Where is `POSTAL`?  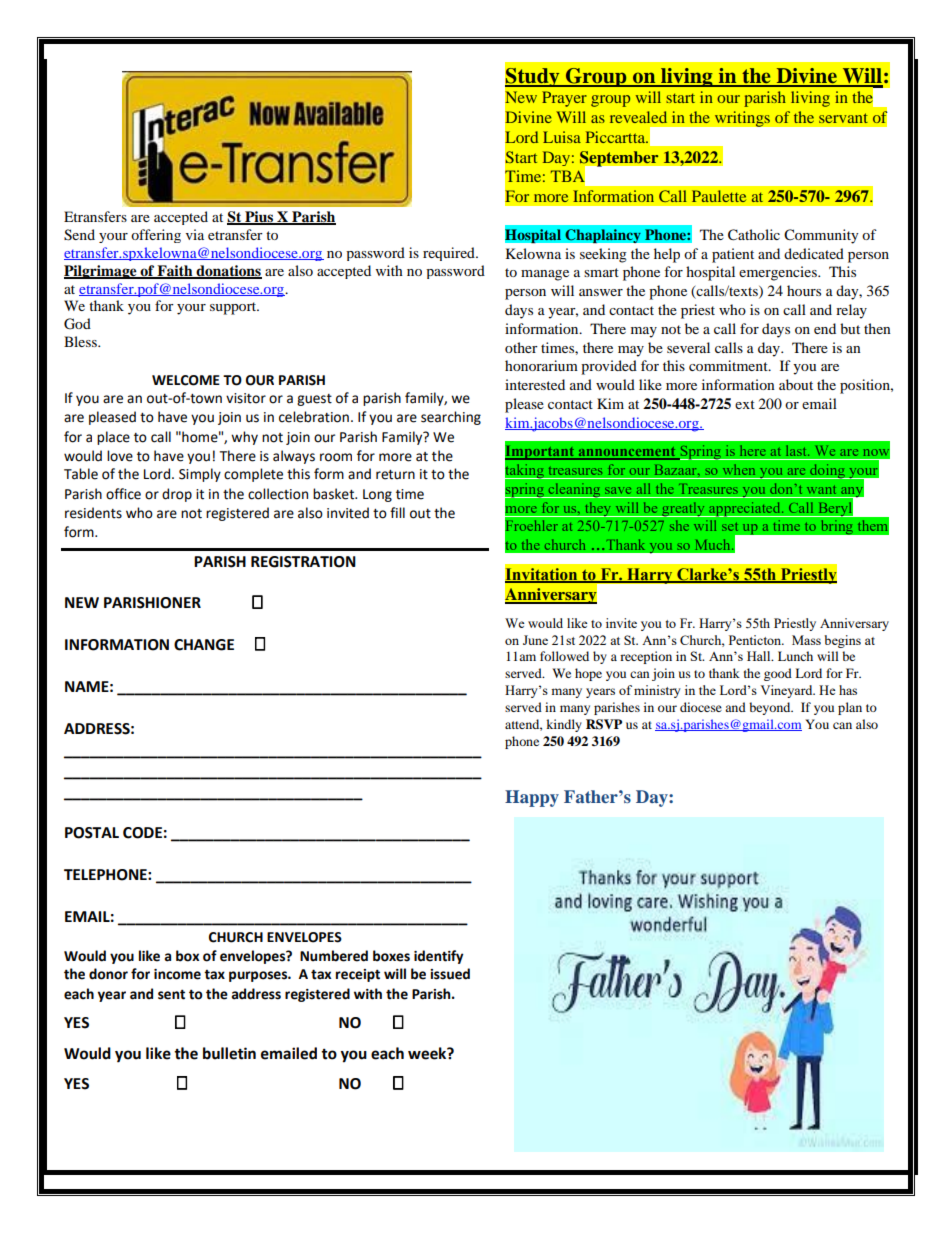
POSTAL is located at coordinates (92, 833).
